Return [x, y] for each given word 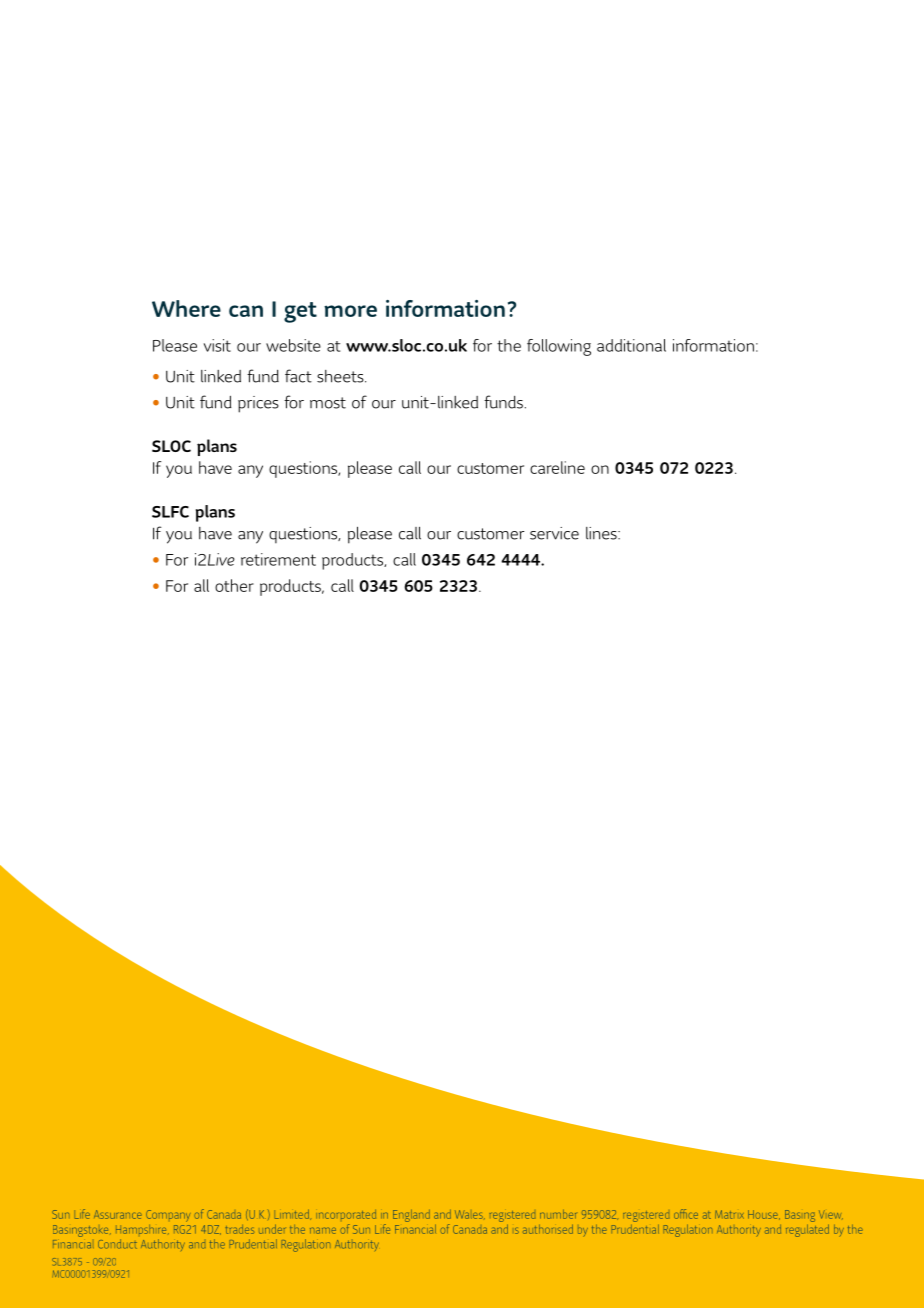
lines [602, 533]
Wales [470, 1214]
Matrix [729, 1214]
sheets [341, 376]
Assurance [118, 1214]
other [234, 585]
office [686, 1214]
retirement [278, 559]
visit [217, 345]
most [328, 403]
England [411, 1216]
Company [168, 1216]
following [559, 347]
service [554, 533]
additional [631, 345]
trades [239, 1229]
